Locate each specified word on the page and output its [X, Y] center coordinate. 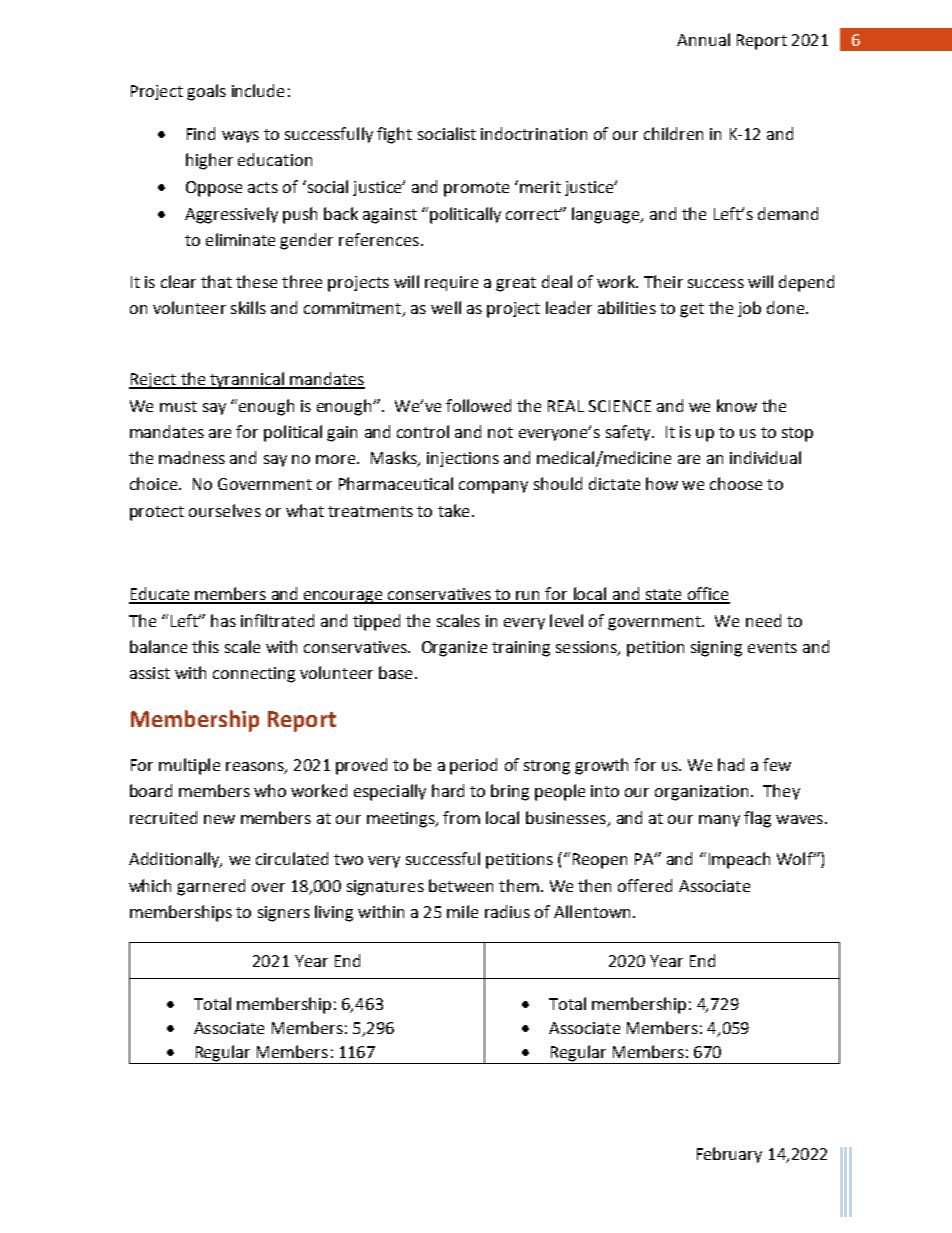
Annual [703, 39]
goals [206, 92]
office [707, 595]
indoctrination [534, 133]
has [223, 620]
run [529, 597]
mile [462, 911]
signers [284, 914]
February [729, 1155]
